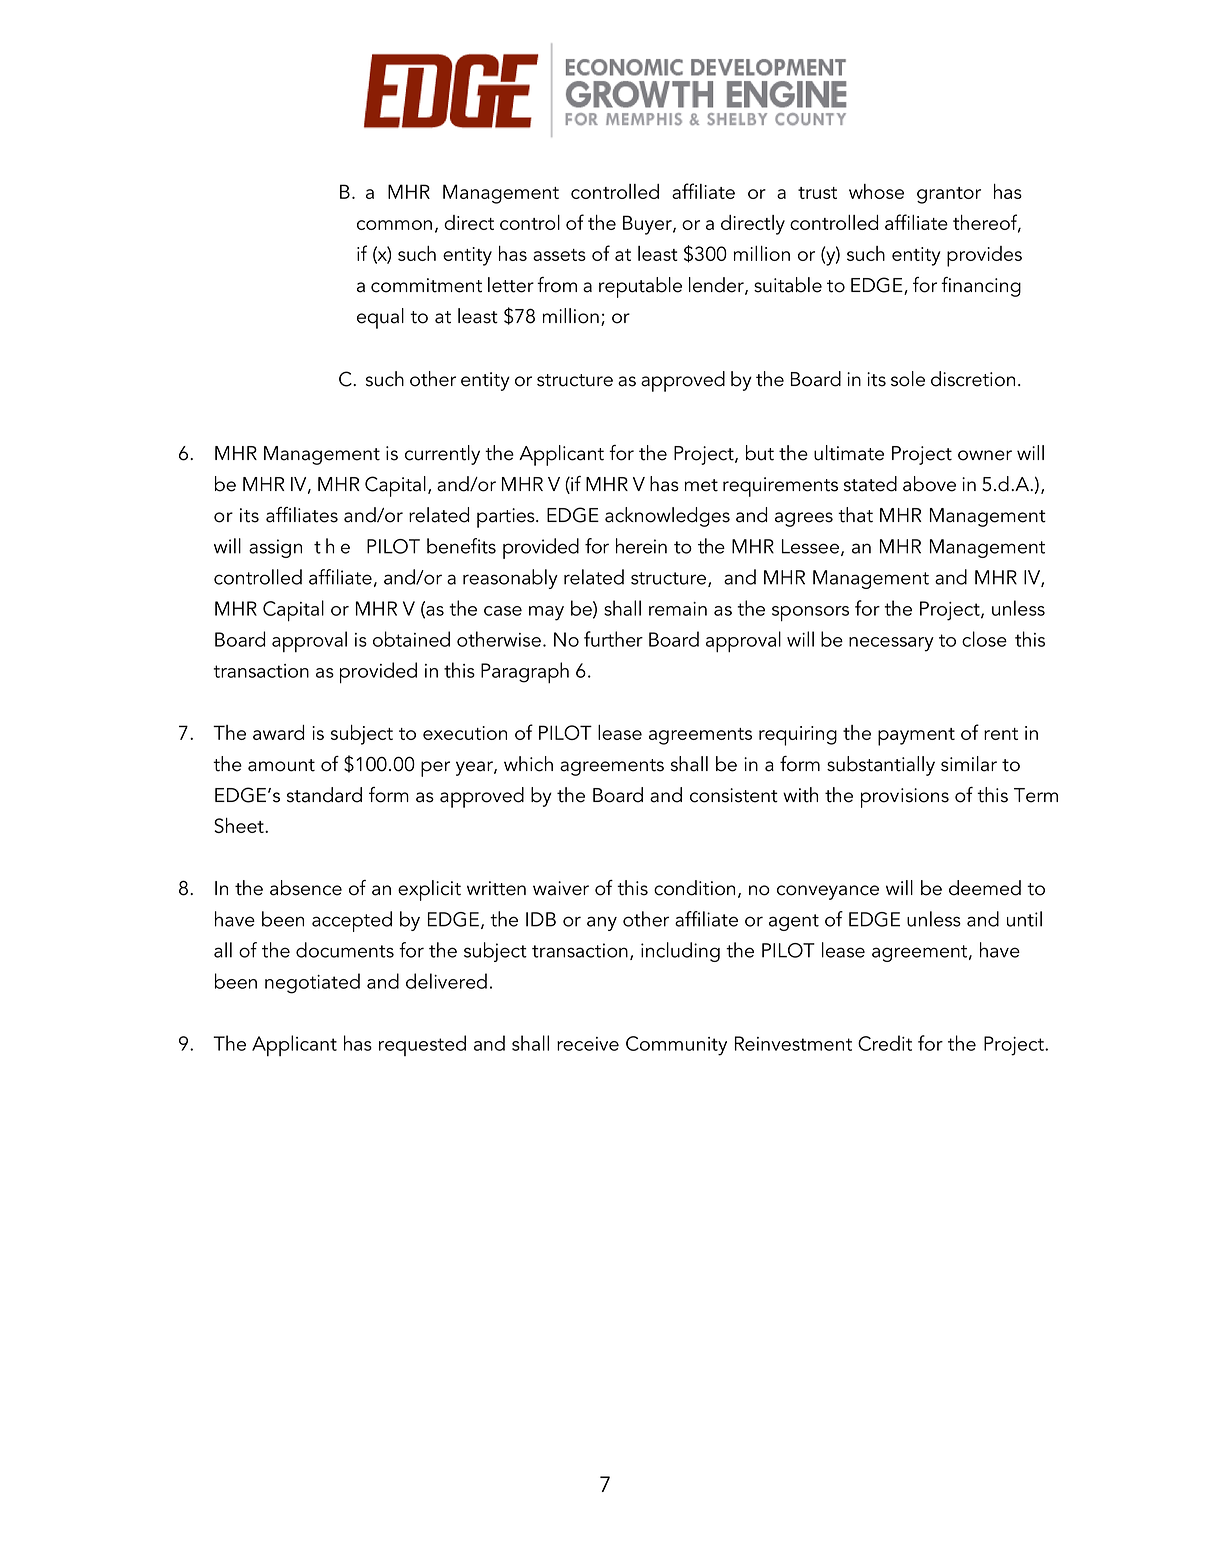  What do you see at coordinates (411, 639) in the document?
I see `obtained` at bounding box center [411, 639].
